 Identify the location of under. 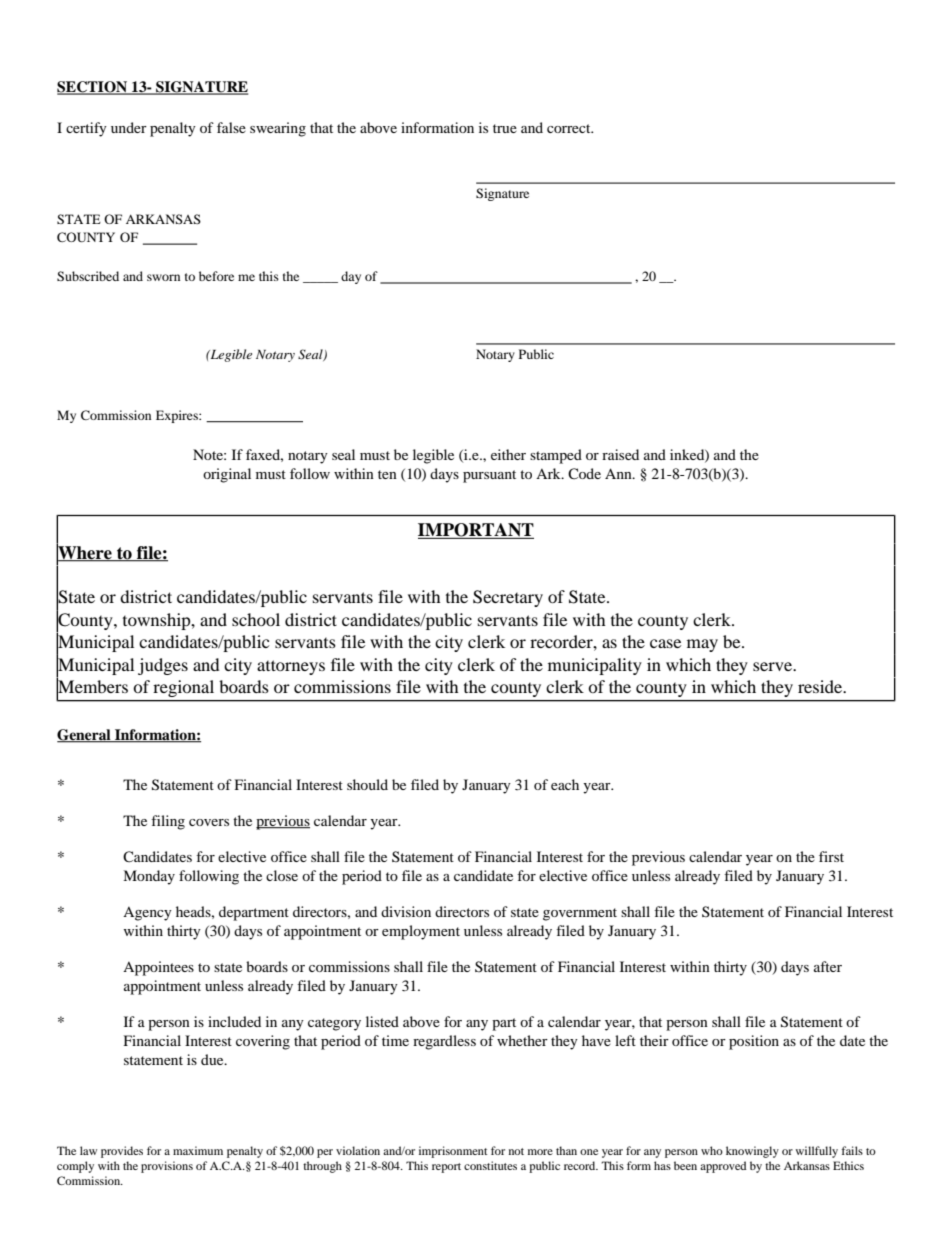
(129, 127).
